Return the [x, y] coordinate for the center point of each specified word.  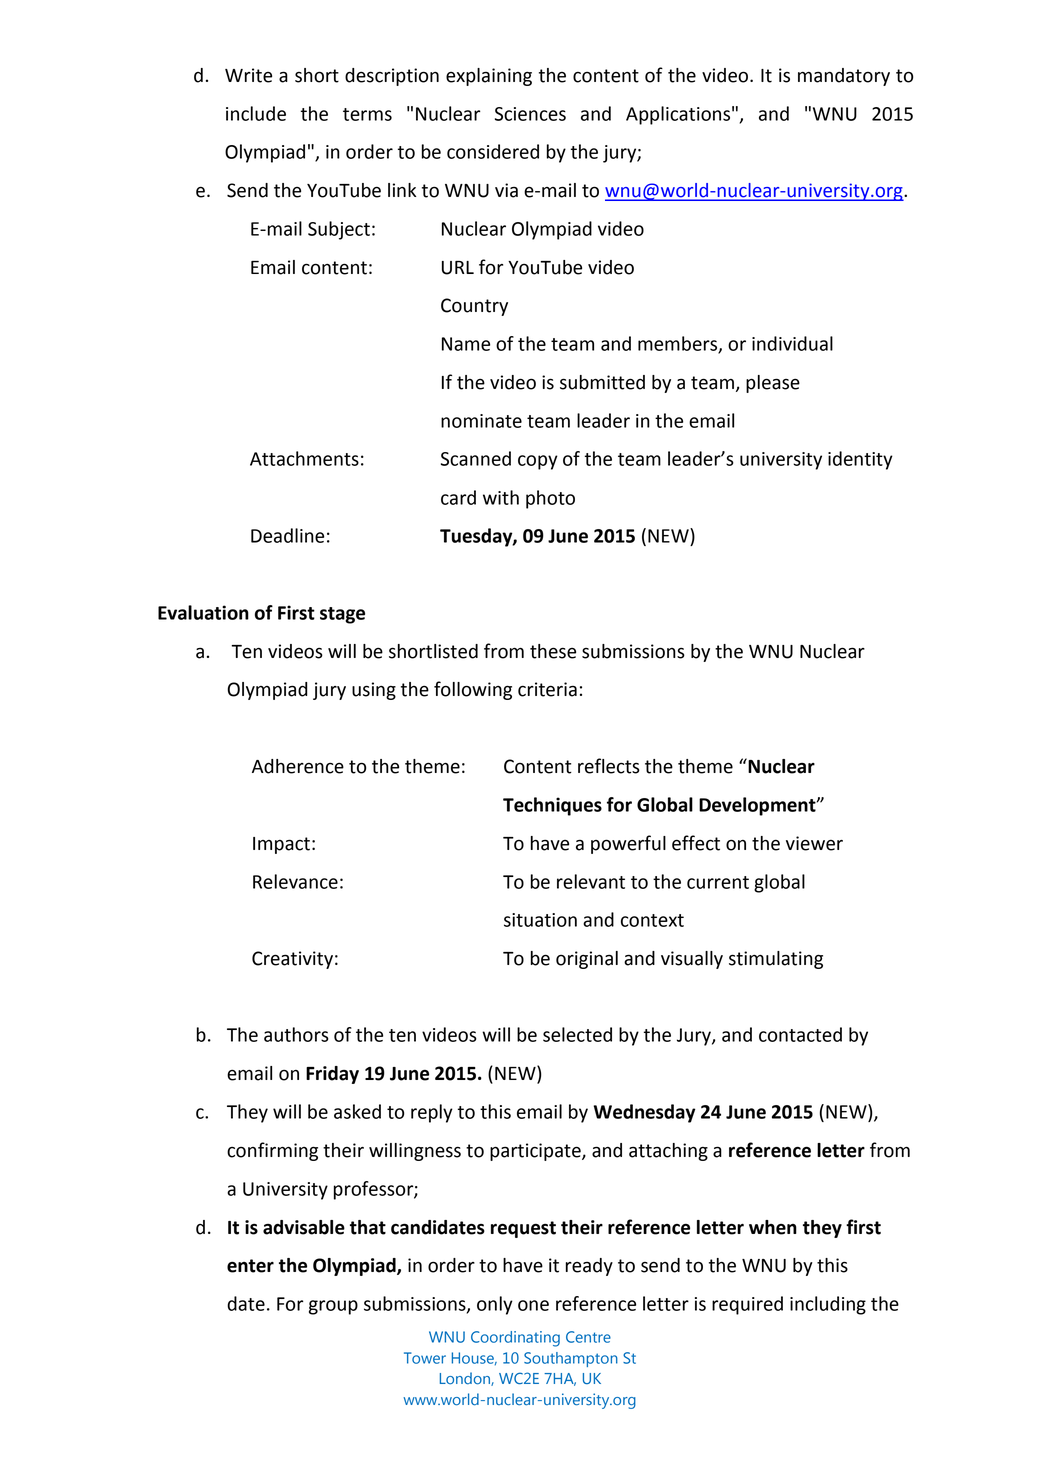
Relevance [295, 881]
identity [860, 460]
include [256, 113]
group [333, 1307]
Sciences [530, 114]
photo [550, 499]
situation [540, 920]
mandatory [844, 77]
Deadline [287, 535]
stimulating [776, 960]
